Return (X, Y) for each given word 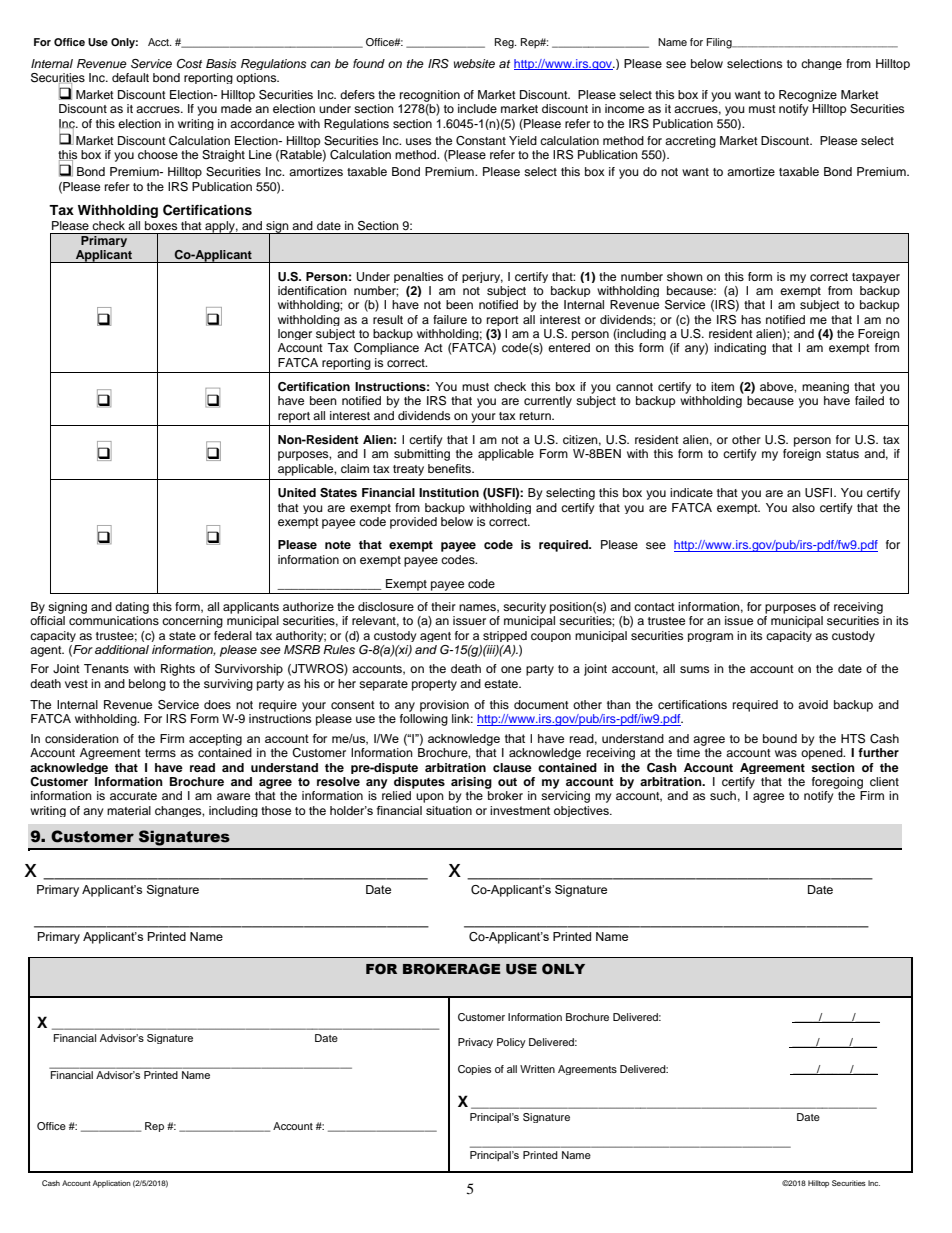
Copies (474, 1070)
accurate (133, 796)
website (474, 63)
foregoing (837, 783)
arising (471, 783)
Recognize (808, 96)
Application (112, 1184)
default (130, 77)
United (297, 493)
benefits (450, 468)
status (842, 454)
